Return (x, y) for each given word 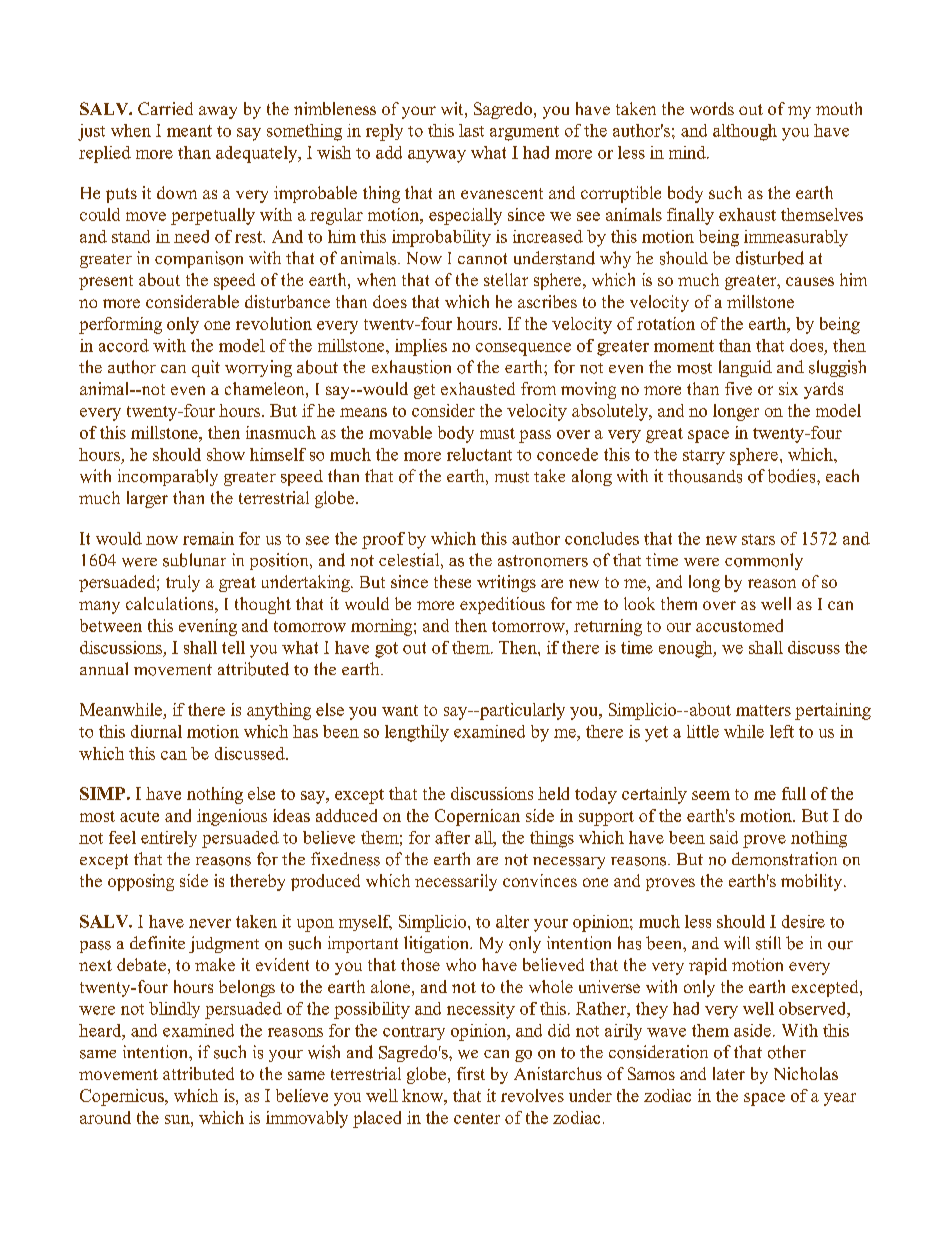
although (745, 132)
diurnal (156, 731)
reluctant (479, 454)
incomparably (168, 477)
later (729, 1073)
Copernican (477, 817)
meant (189, 131)
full (794, 793)
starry (704, 457)
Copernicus (123, 1097)
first (471, 1073)
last (471, 130)
